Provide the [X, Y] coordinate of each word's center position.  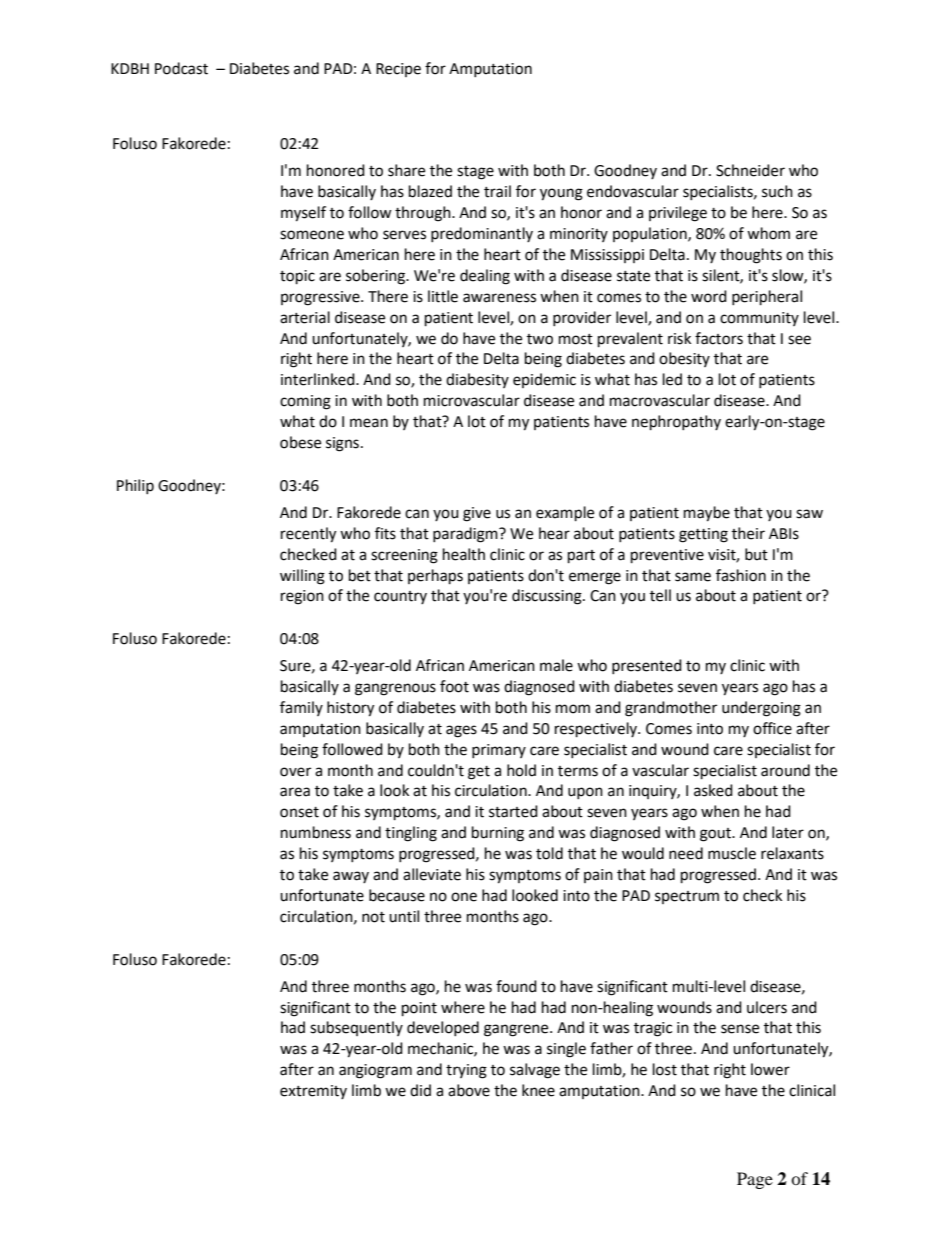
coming [305, 402]
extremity [313, 1092]
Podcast [181, 68]
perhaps [435, 577]
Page [755, 1180]
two [540, 339]
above [469, 1090]
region [302, 597]
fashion [741, 575]
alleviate [432, 874]
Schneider [750, 170]
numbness [316, 832]
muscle [732, 853]
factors [719, 338]
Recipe [398, 70]
